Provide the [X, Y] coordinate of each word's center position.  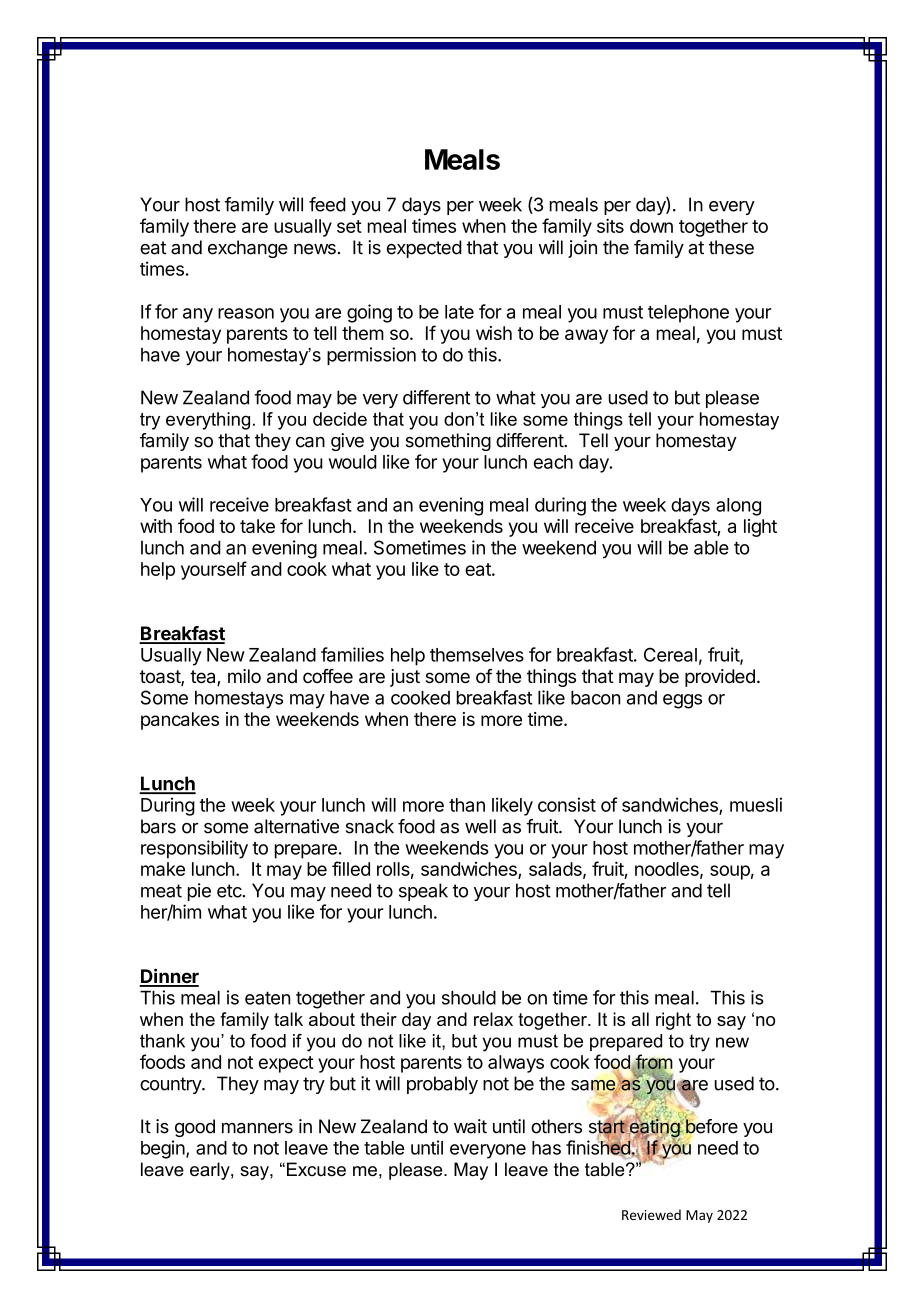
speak [423, 892]
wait [470, 1126]
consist [567, 804]
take [257, 526]
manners [257, 1128]
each [553, 462]
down [651, 226]
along [738, 507]
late [459, 312]
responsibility [194, 849]
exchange [248, 249]
